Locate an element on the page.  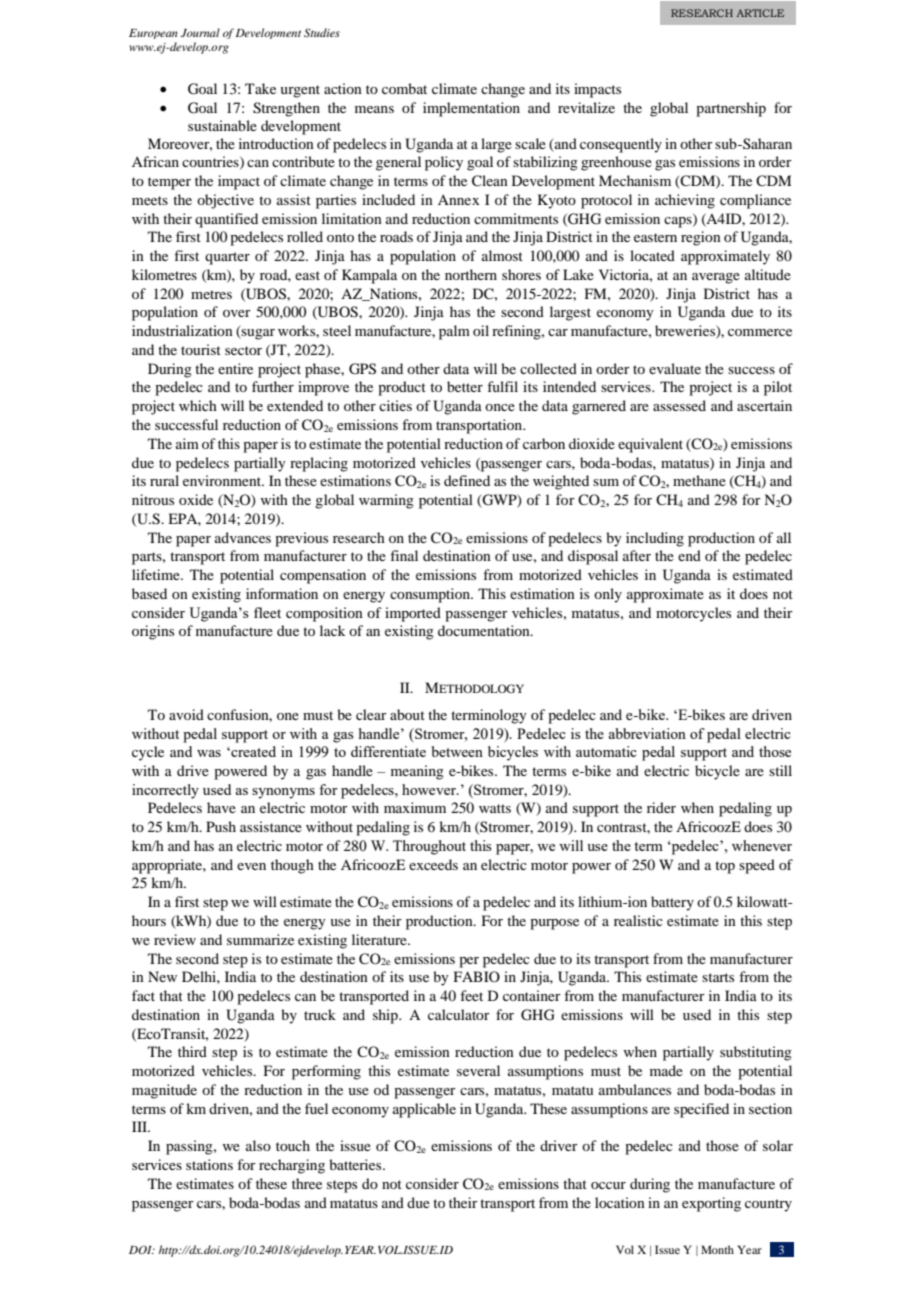
defined is located at coordinates (467, 480).
